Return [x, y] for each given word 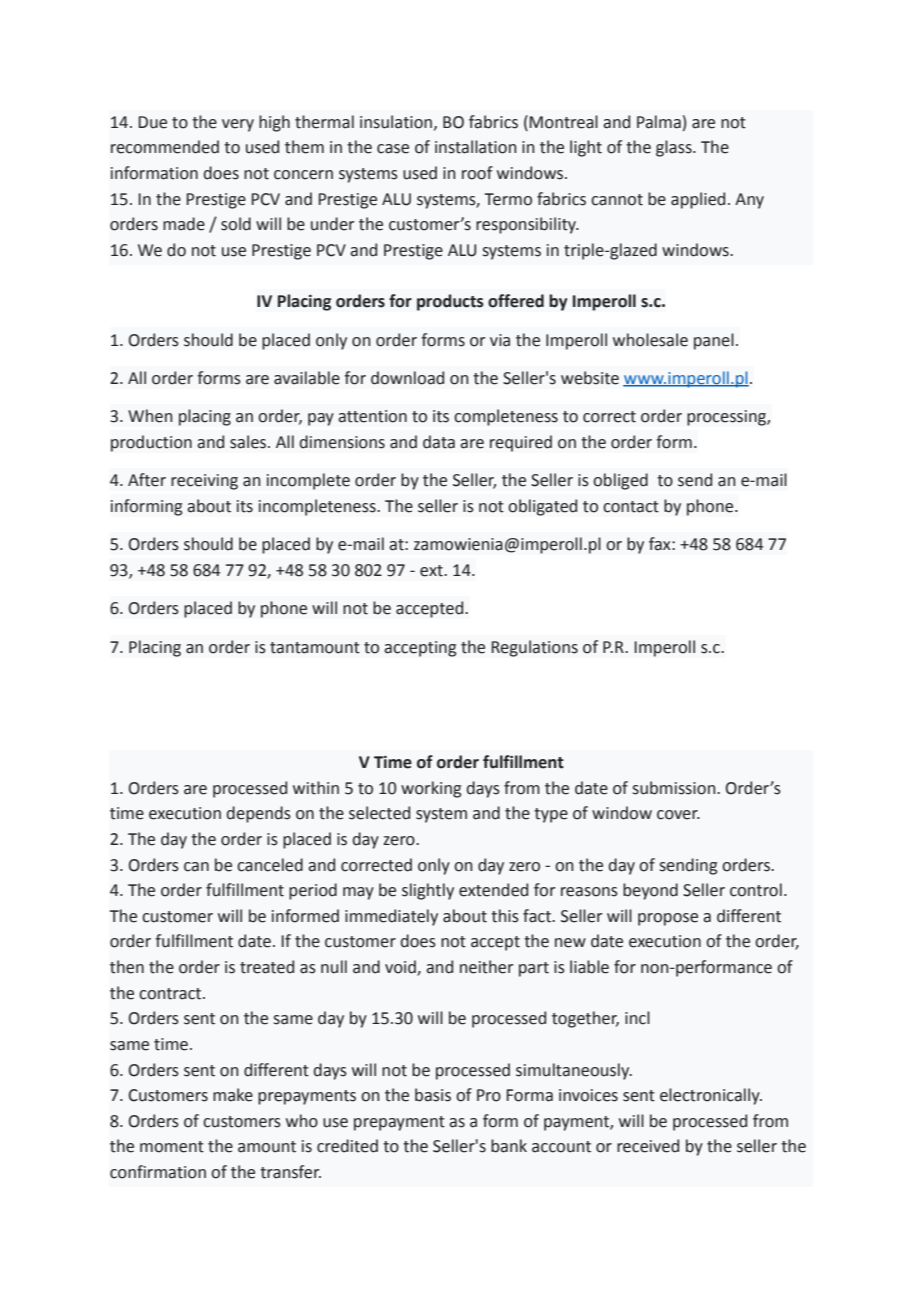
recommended [165, 147]
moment [172, 1147]
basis [433, 1095]
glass [675, 148]
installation [475, 147]
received [648, 1146]
